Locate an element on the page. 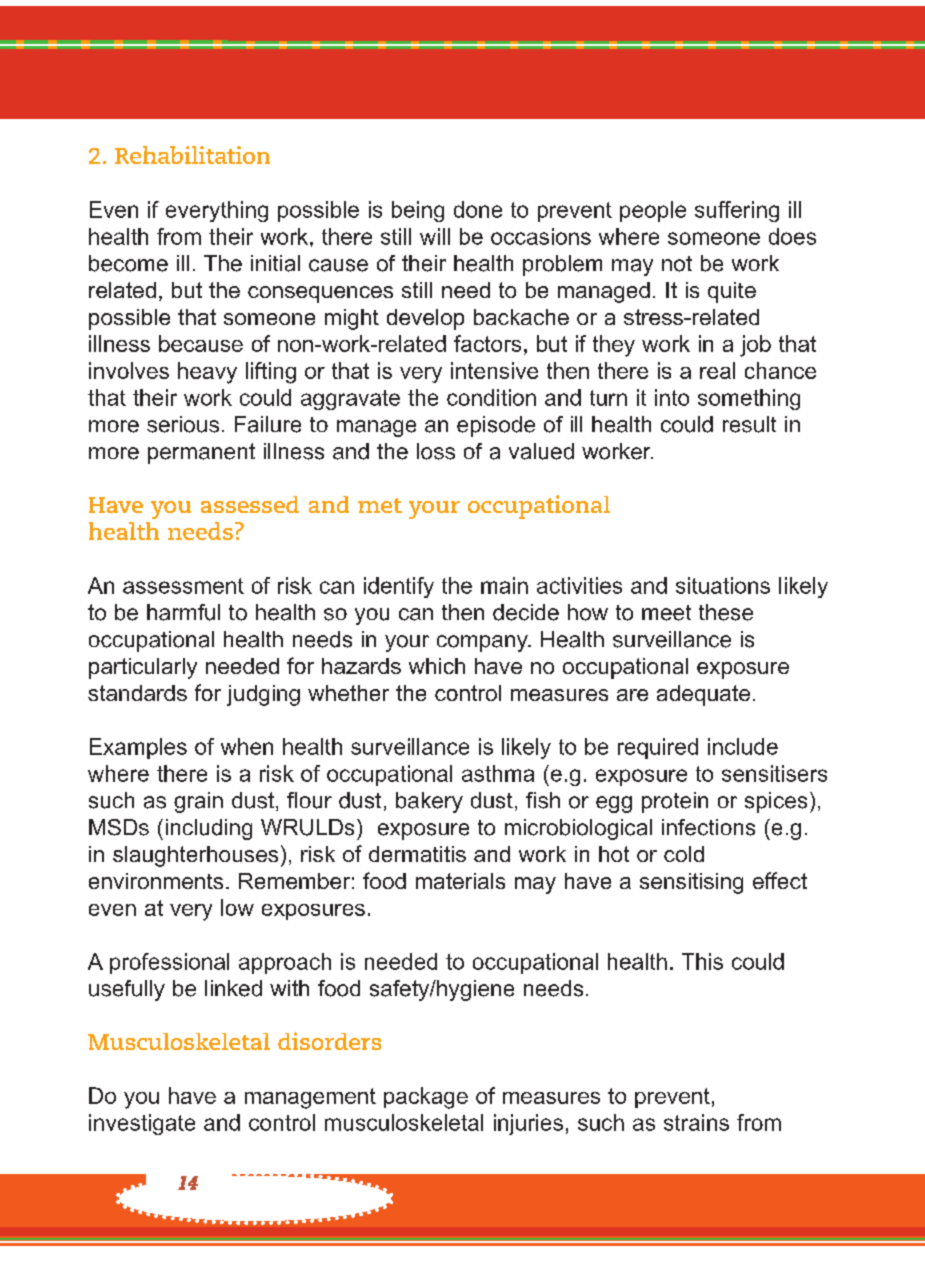 This page has height=1288, width=925. loss is located at coordinates (436, 451).
